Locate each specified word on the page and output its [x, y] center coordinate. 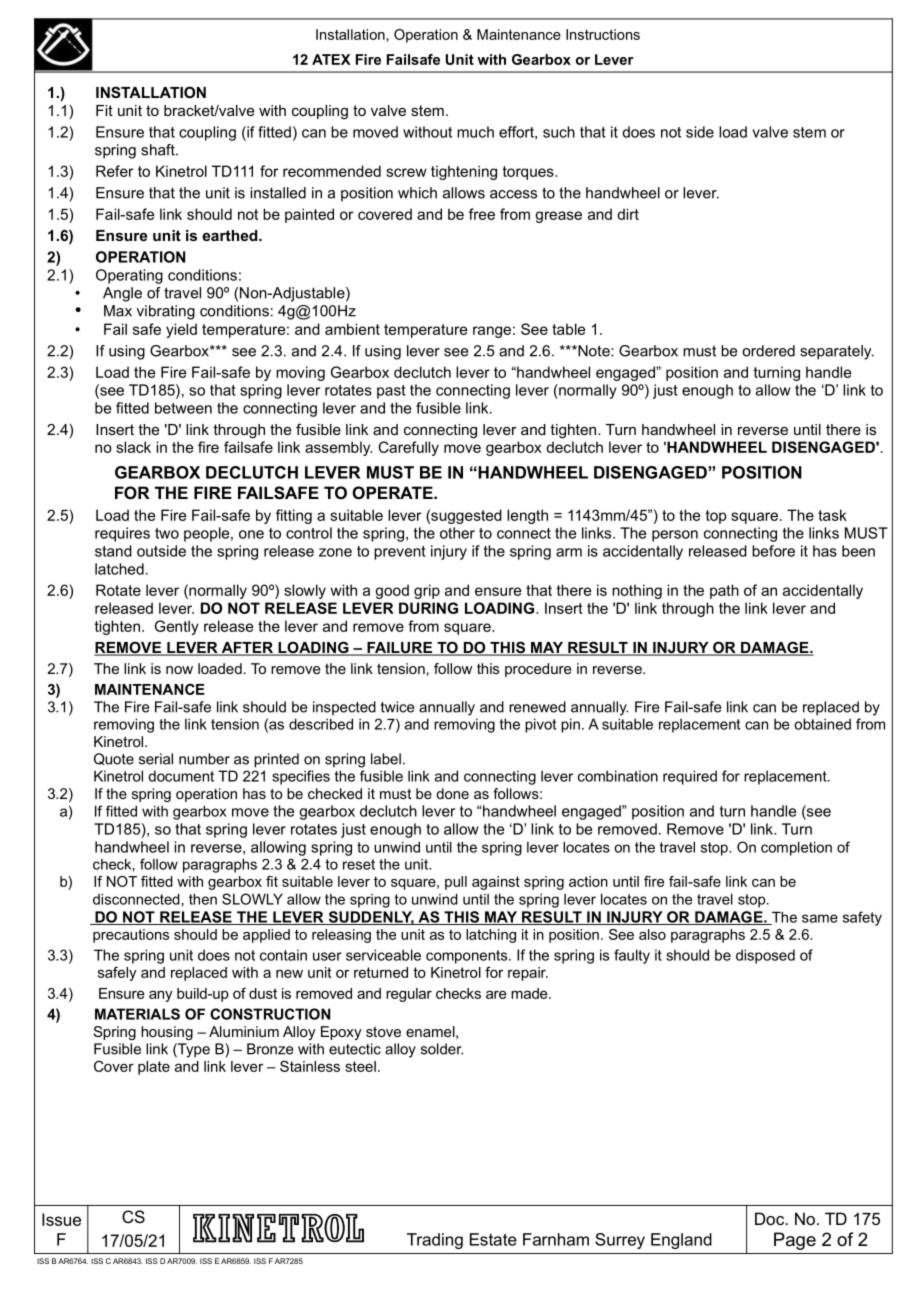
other [457, 533]
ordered [768, 351]
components [468, 957]
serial [156, 759]
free [482, 214]
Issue [61, 1219]
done [452, 793]
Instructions [603, 34]
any [161, 996]
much [475, 132]
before [773, 551]
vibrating [166, 312]
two [167, 533]
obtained [822, 724]
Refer [114, 171]
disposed [765, 956]
